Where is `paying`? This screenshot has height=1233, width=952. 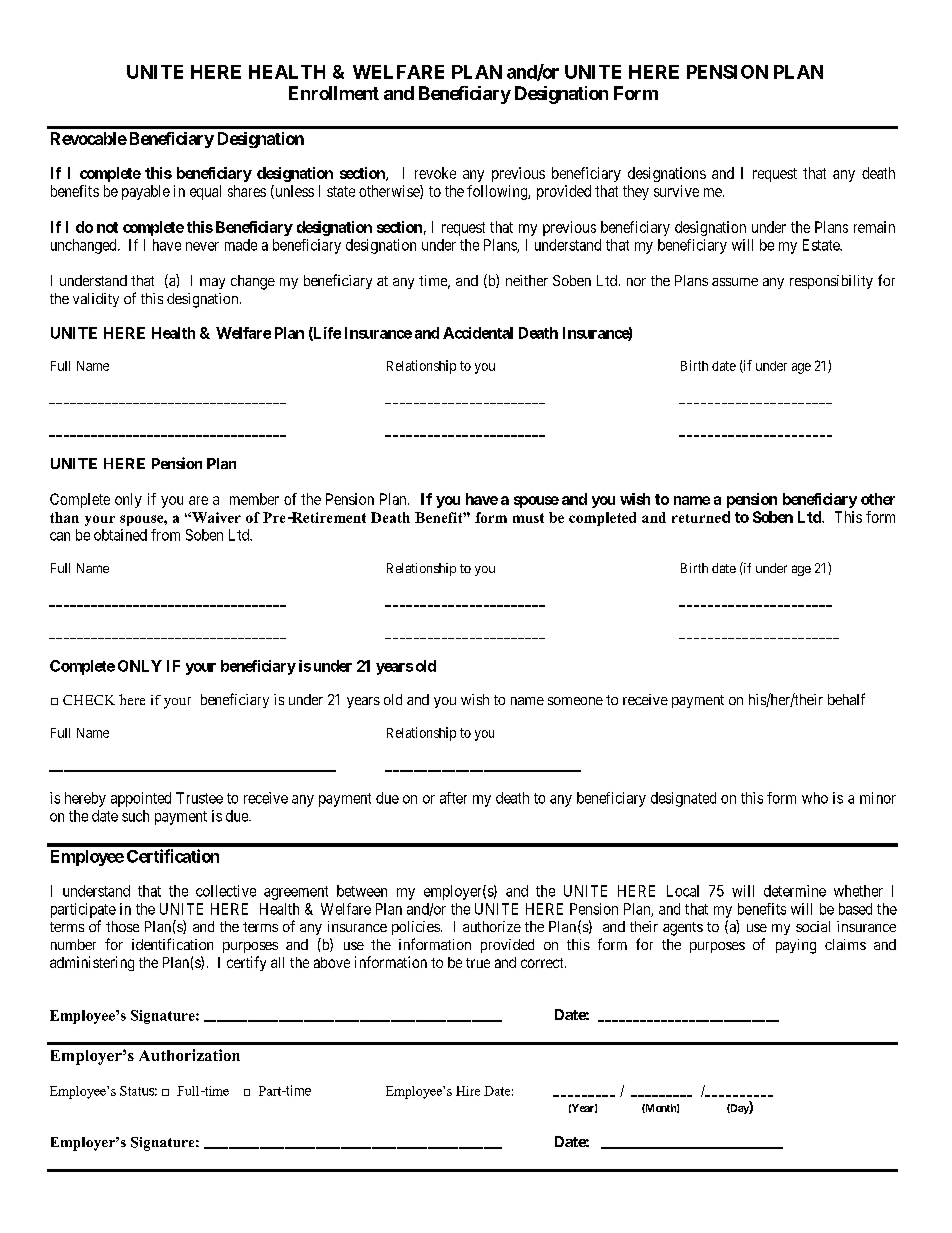
paying is located at coordinates (796, 946).
